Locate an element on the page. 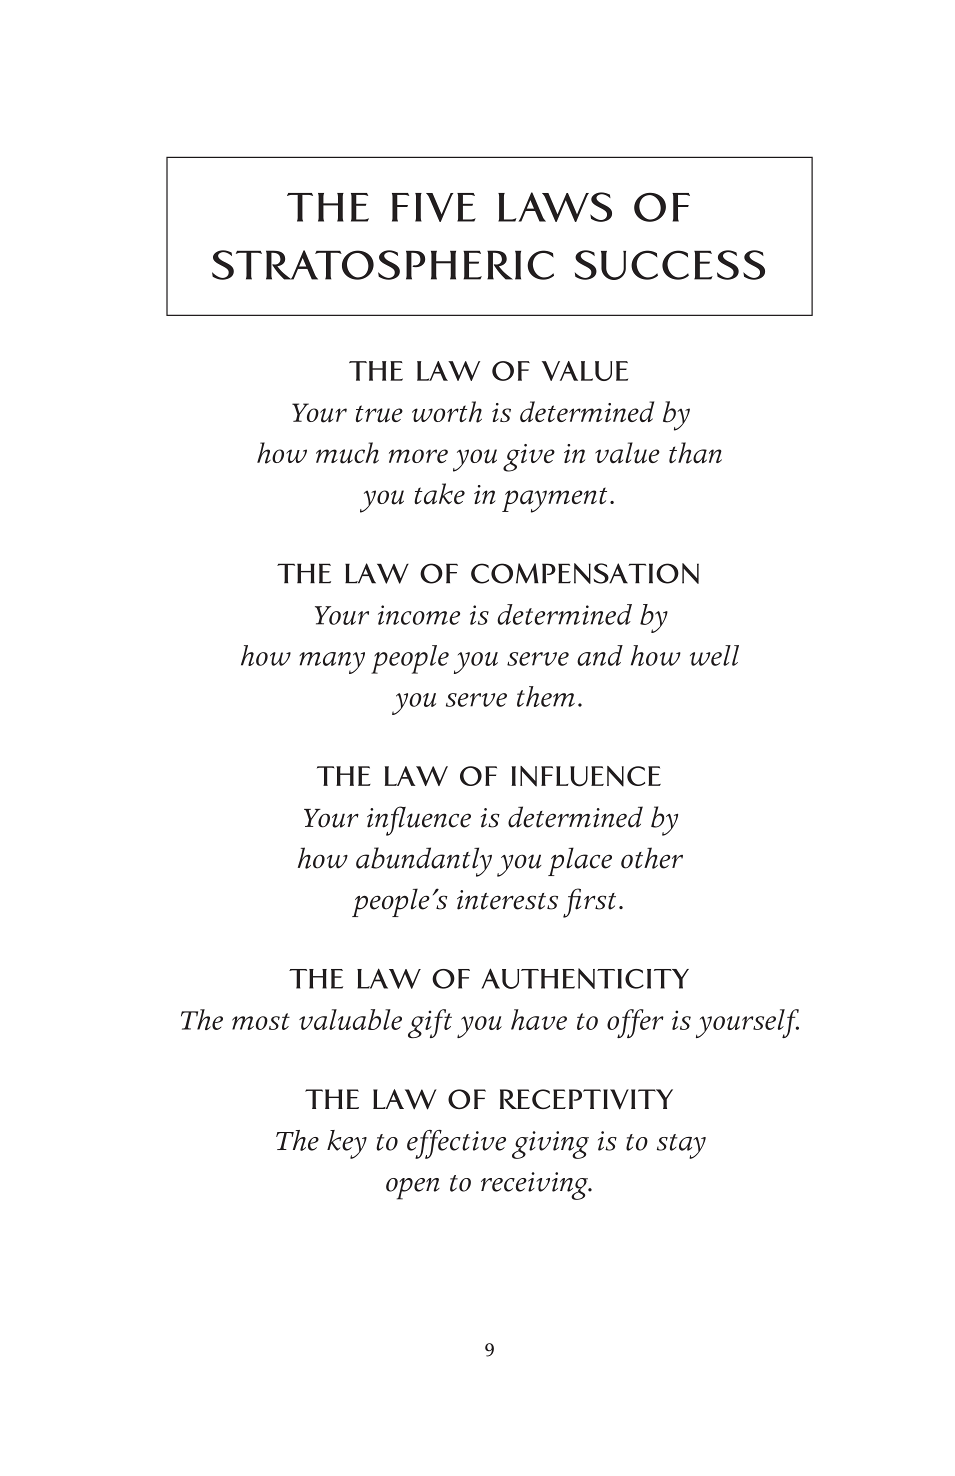 Image resolution: width=955 pixels, height=1476 pixels. stay is located at coordinates (681, 1146).
